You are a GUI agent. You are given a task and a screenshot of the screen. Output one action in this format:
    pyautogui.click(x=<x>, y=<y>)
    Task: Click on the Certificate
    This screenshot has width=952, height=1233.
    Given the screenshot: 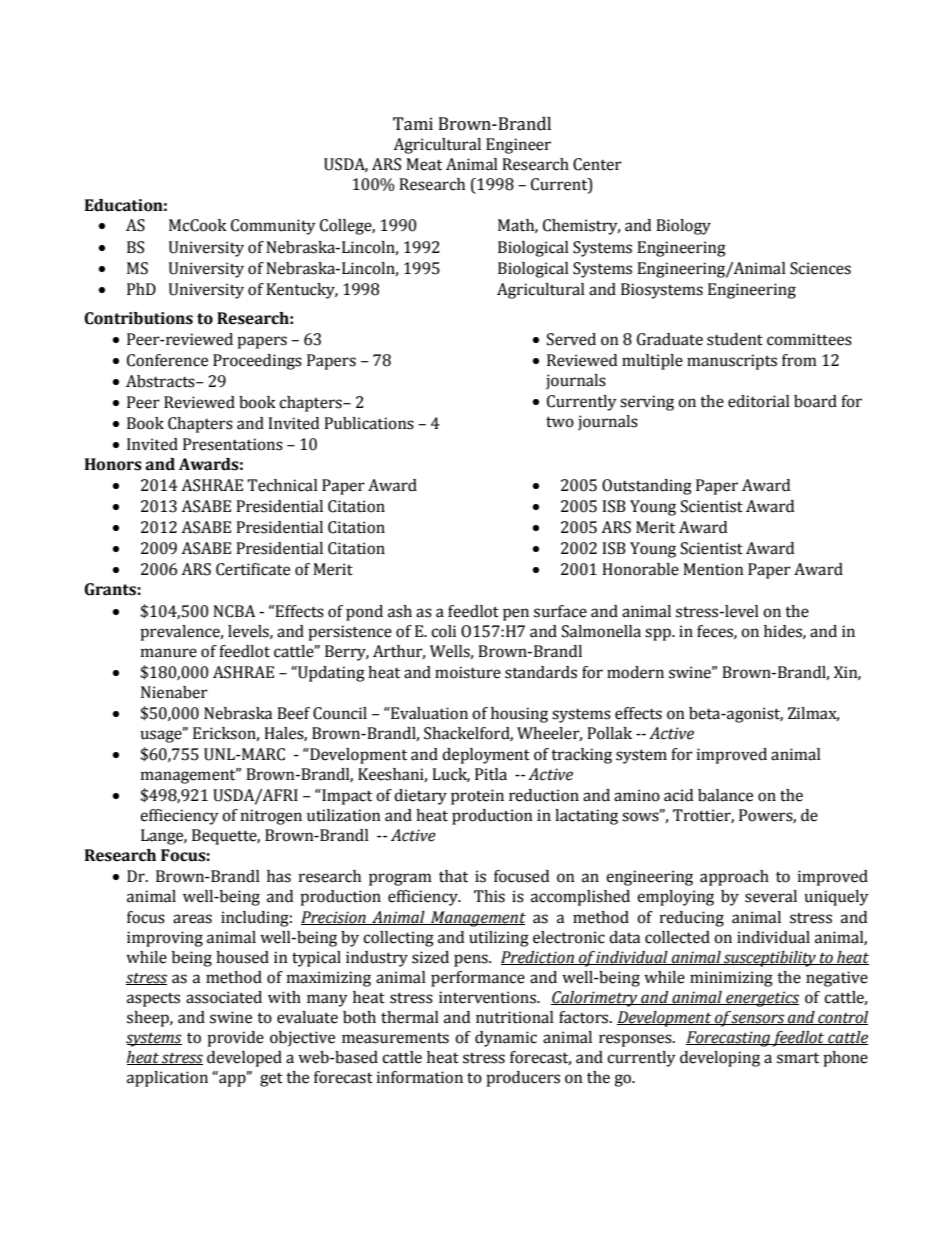 What is the action you would take?
    pyautogui.click(x=253, y=569)
